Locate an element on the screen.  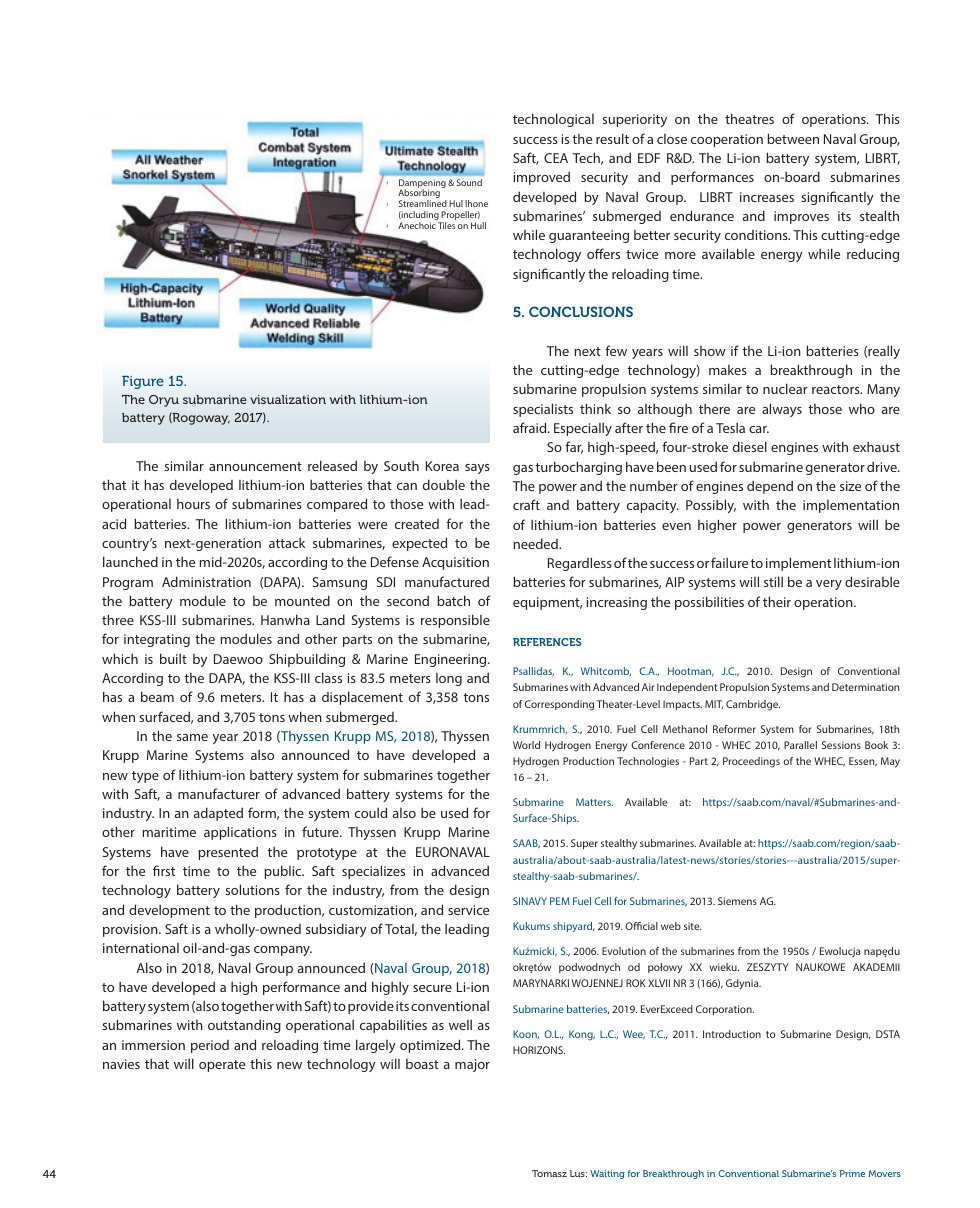
CEA is located at coordinates (556, 158).
